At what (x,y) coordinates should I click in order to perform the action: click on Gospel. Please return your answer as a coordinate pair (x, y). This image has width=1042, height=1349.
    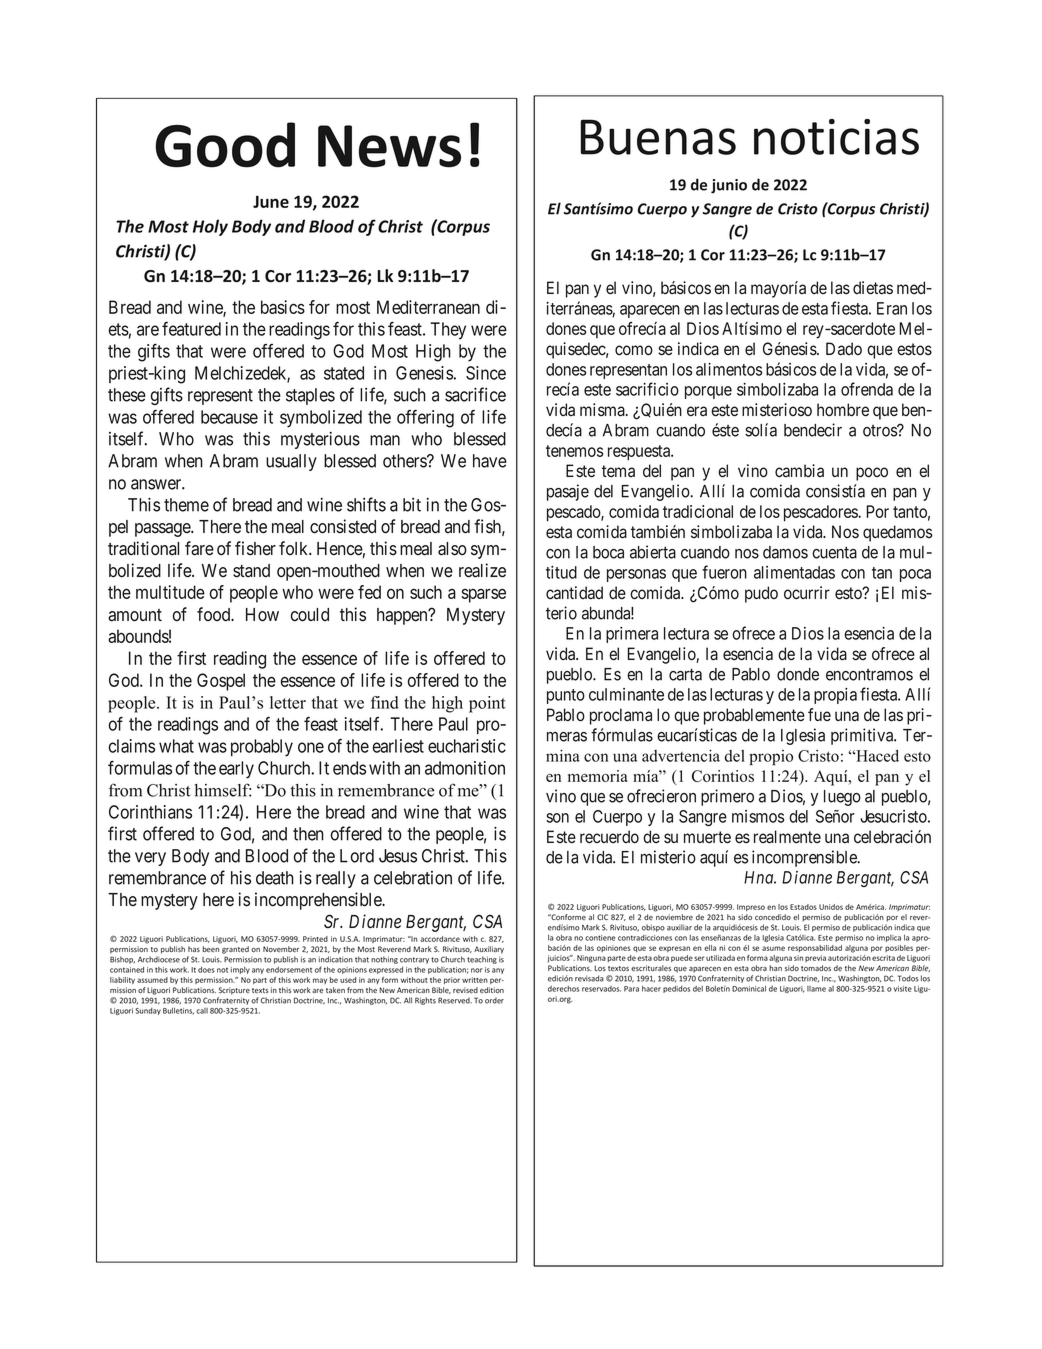
    Looking at the image, I should click on (221, 682).
